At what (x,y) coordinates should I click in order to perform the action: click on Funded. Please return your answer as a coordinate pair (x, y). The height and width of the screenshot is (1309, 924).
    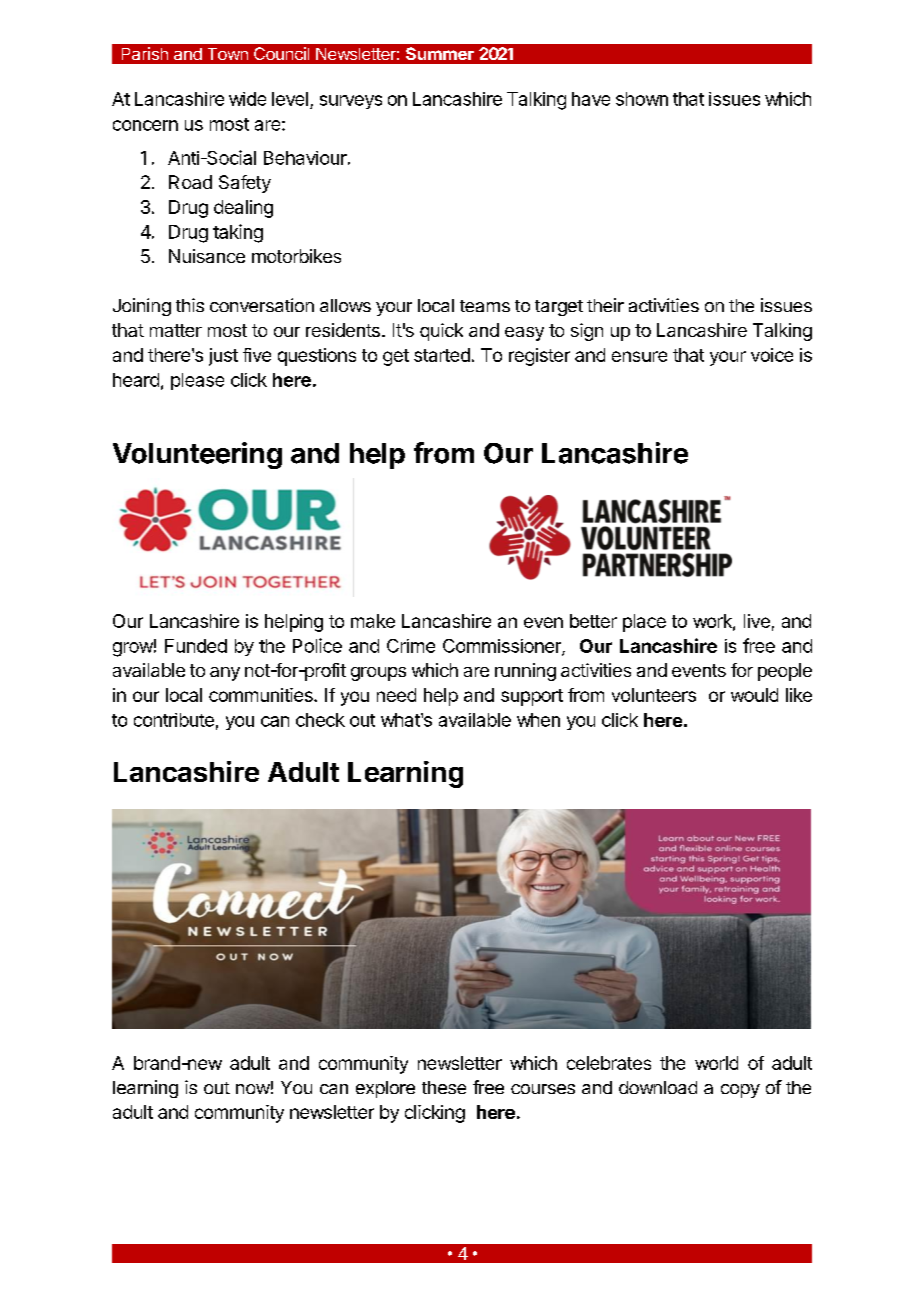
    Looking at the image, I should click on (196, 646).
